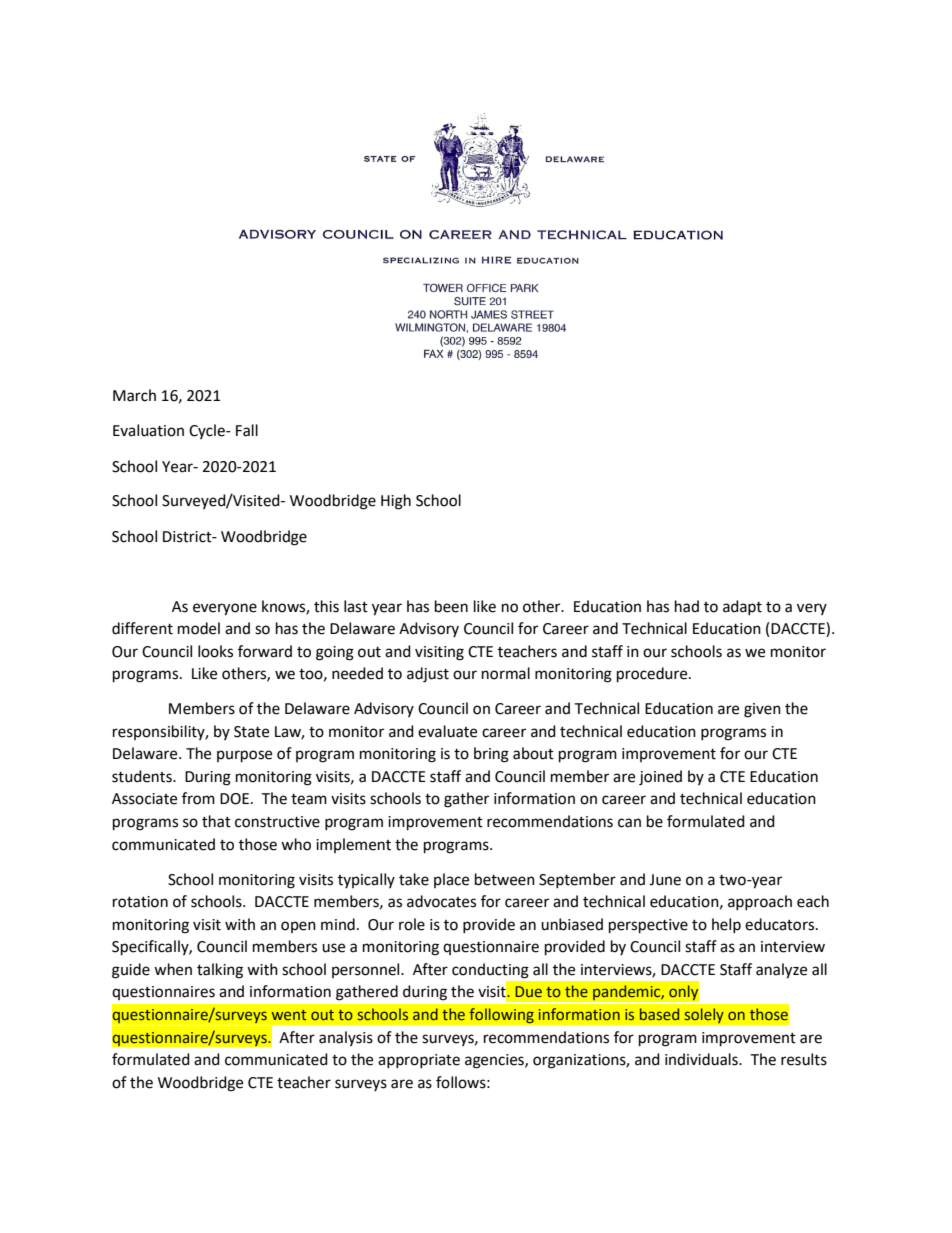 The height and width of the screenshot is (1233, 952). I want to click on been, so click(451, 606).
